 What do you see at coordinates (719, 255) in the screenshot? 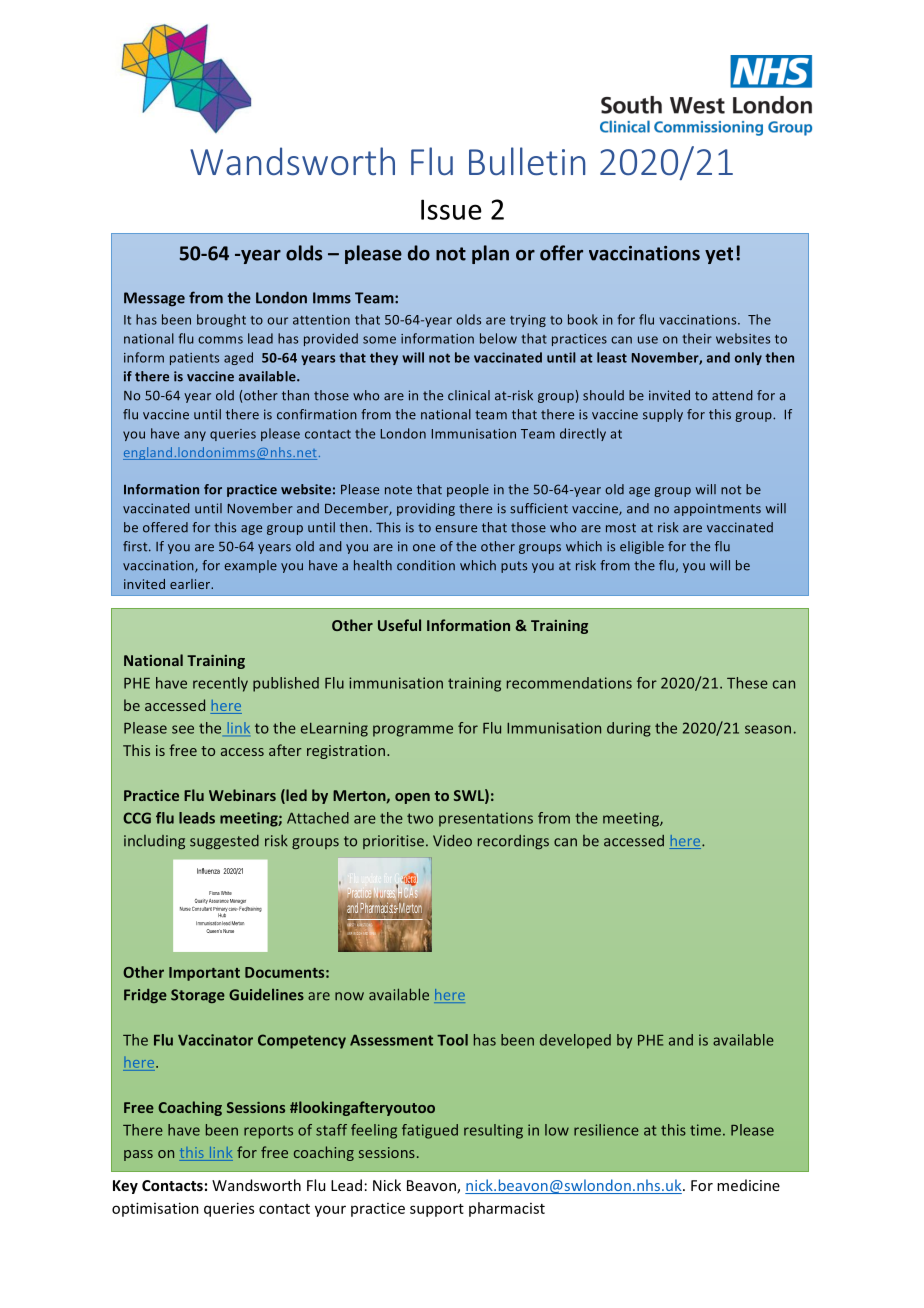
I see `yet` at bounding box center [719, 255].
